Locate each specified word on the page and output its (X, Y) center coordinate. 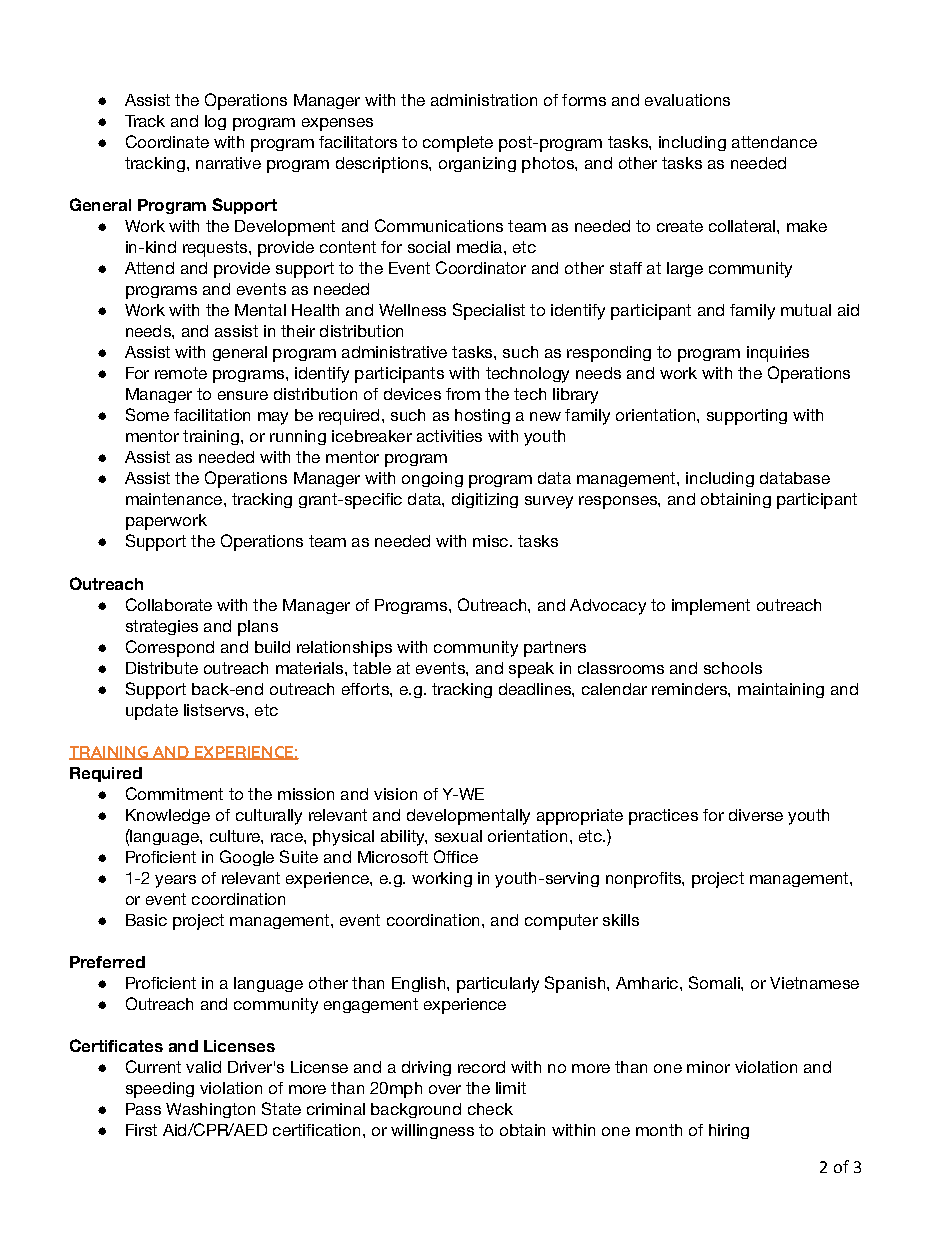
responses (619, 502)
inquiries (778, 354)
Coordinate (167, 141)
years (175, 881)
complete (458, 144)
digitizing (485, 500)
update (152, 712)
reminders (690, 689)
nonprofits (644, 880)
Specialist (489, 311)
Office (456, 856)
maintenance (175, 499)
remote (181, 373)
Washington (210, 1110)
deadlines (536, 689)
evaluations (687, 100)
